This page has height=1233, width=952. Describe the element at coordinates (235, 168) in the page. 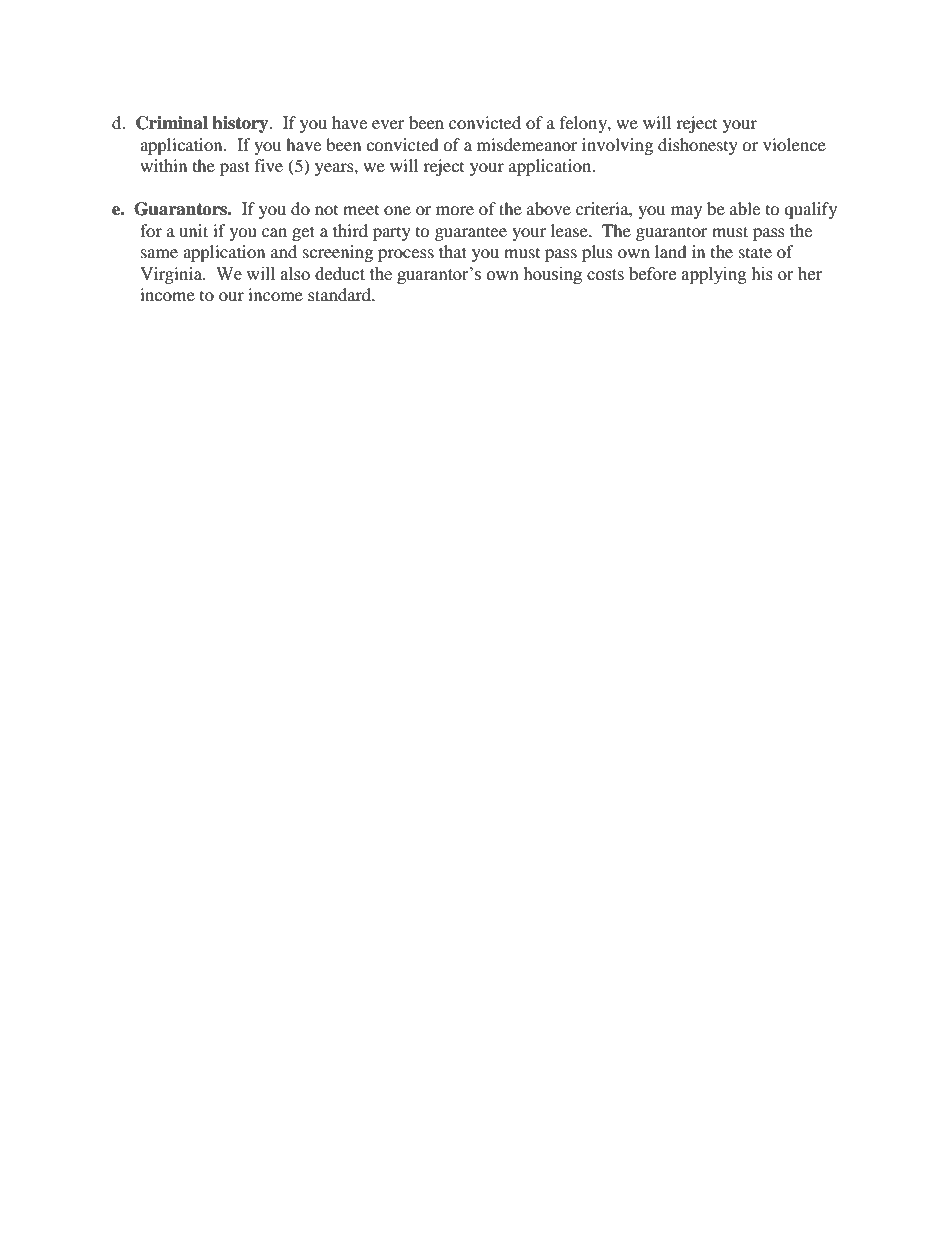

I see `past` at that location.
